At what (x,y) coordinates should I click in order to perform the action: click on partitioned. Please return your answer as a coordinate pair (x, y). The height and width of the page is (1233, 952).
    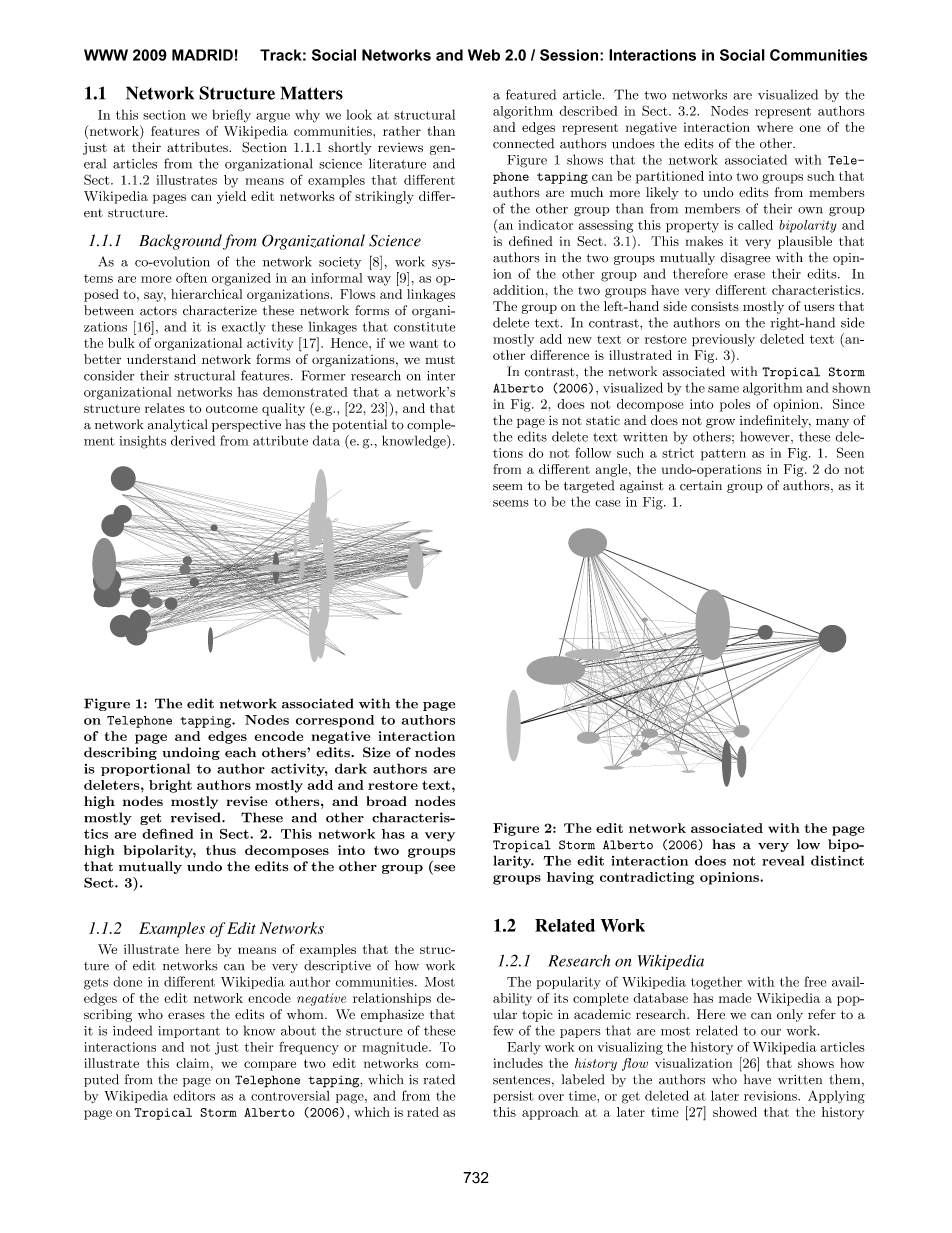
    Looking at the image, I should click on (670, 177).
